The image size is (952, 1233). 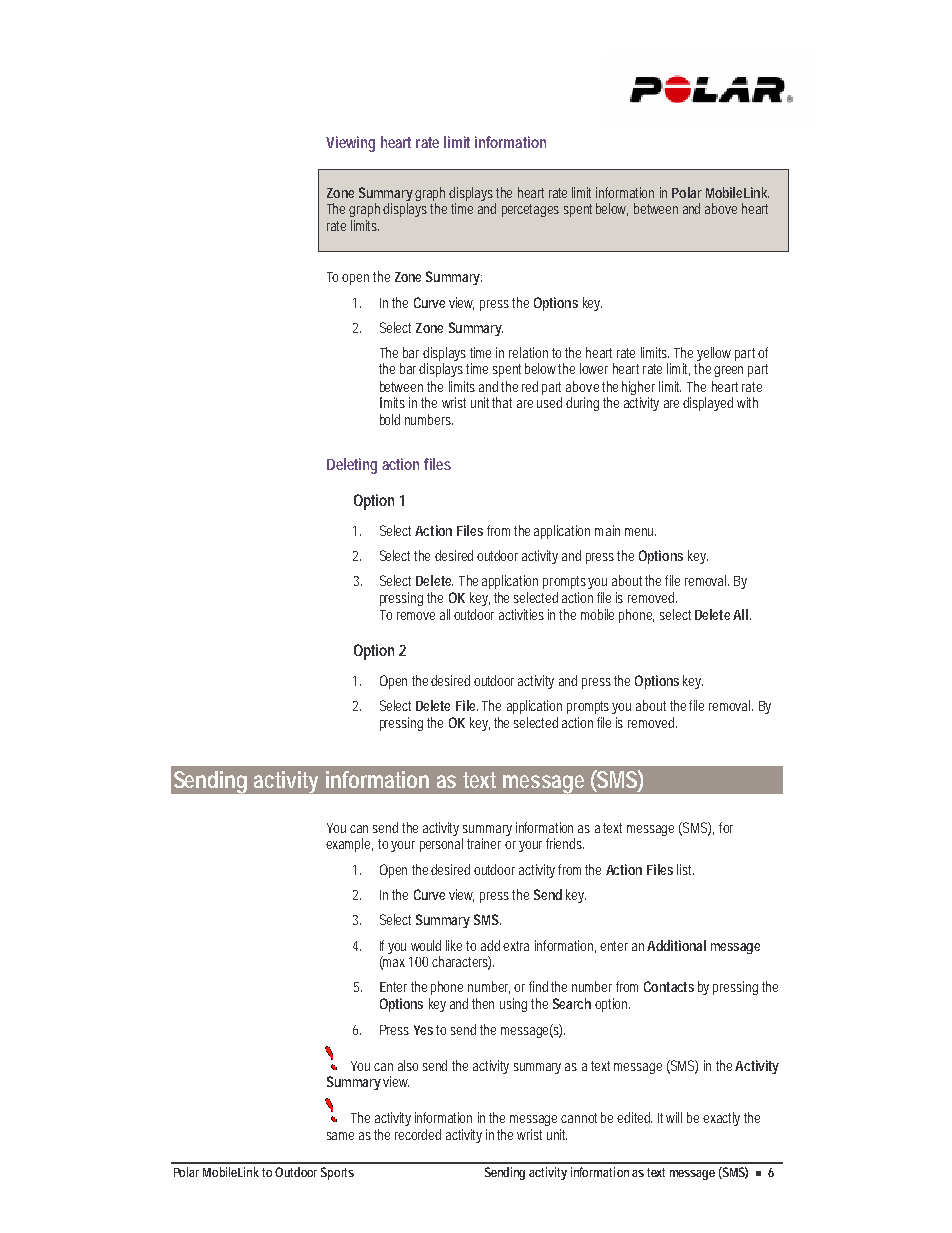 I want to click on friends, so click(x=565, y=843).
